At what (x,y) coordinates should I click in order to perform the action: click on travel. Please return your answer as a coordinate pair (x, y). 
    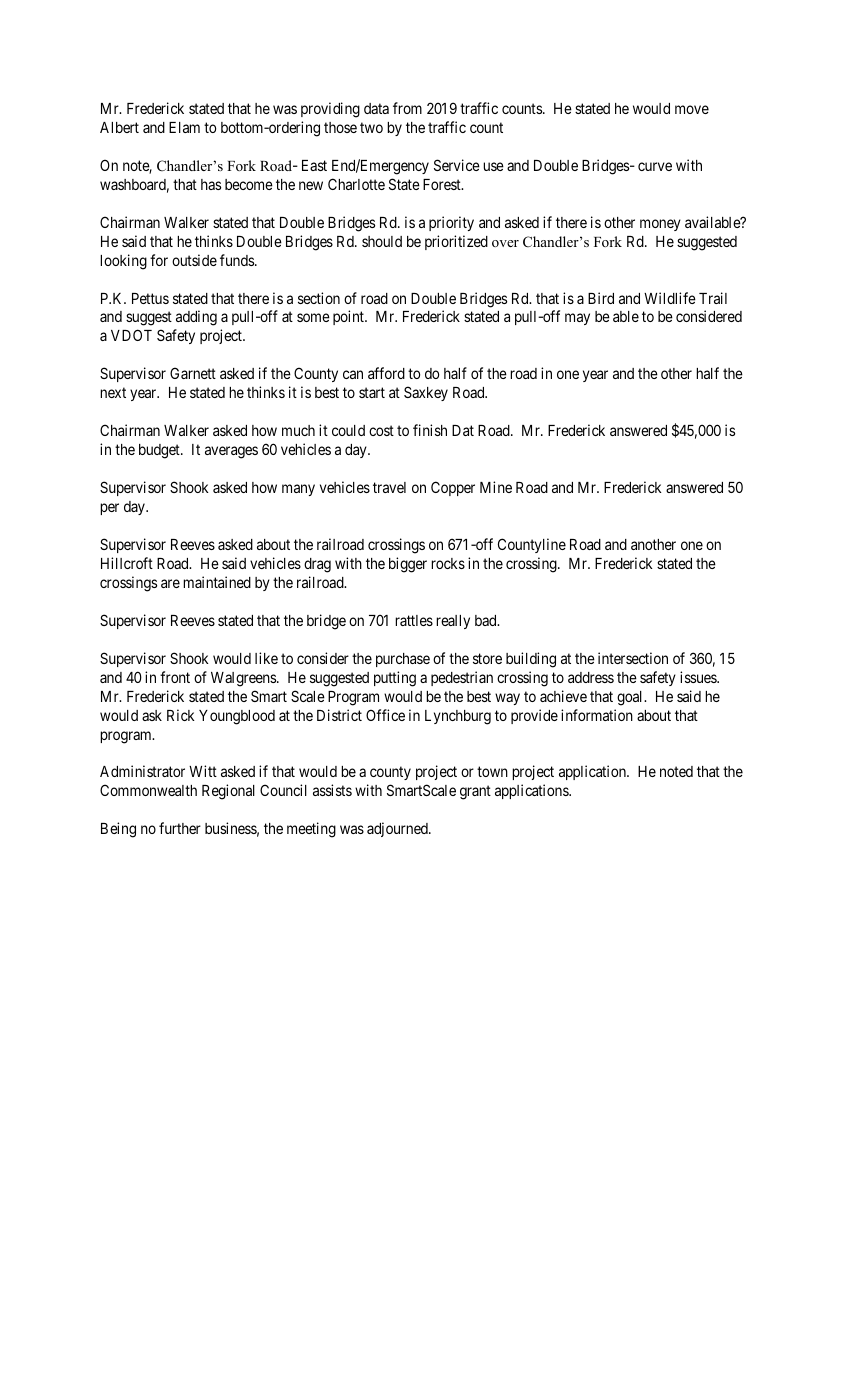
    Looking at the image, I should click on (389, 487).
